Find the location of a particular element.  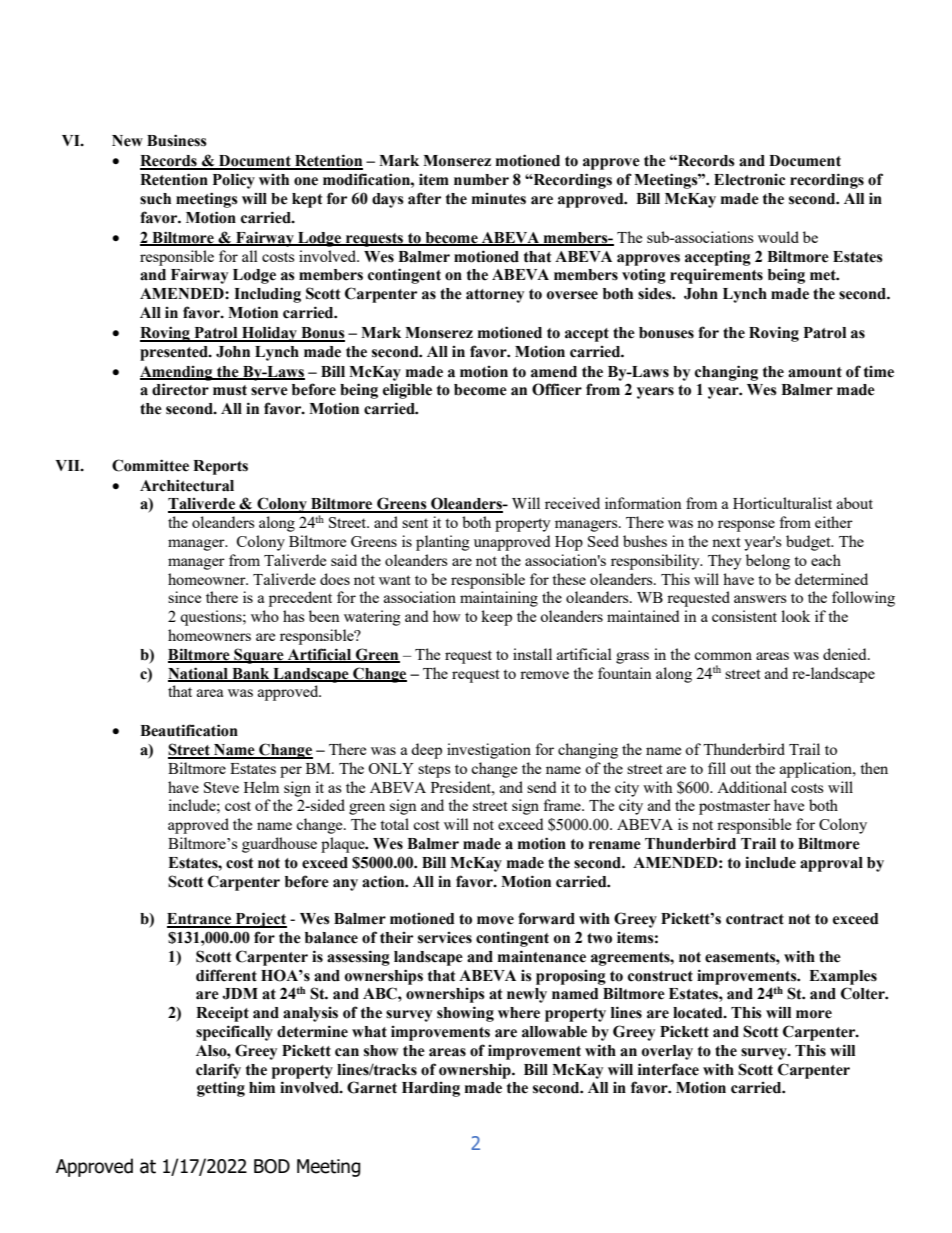

number is located at coordinates (481, 180).
